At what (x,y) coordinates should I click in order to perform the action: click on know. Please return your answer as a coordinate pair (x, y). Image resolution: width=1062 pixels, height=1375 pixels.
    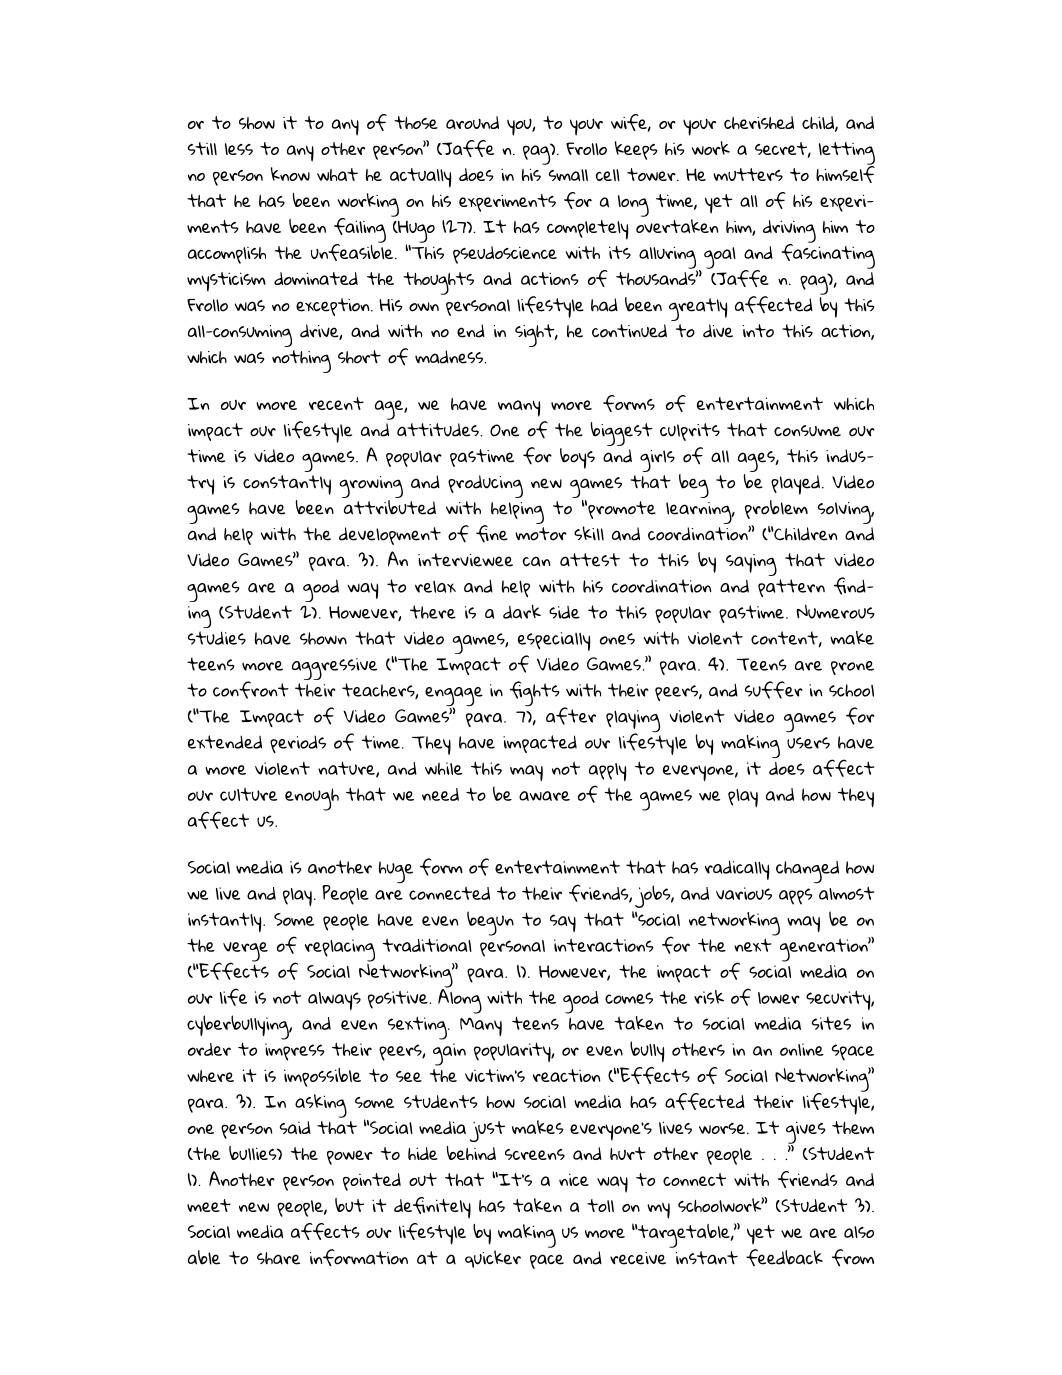
    Looking at the image, I should click on (290, 174).
